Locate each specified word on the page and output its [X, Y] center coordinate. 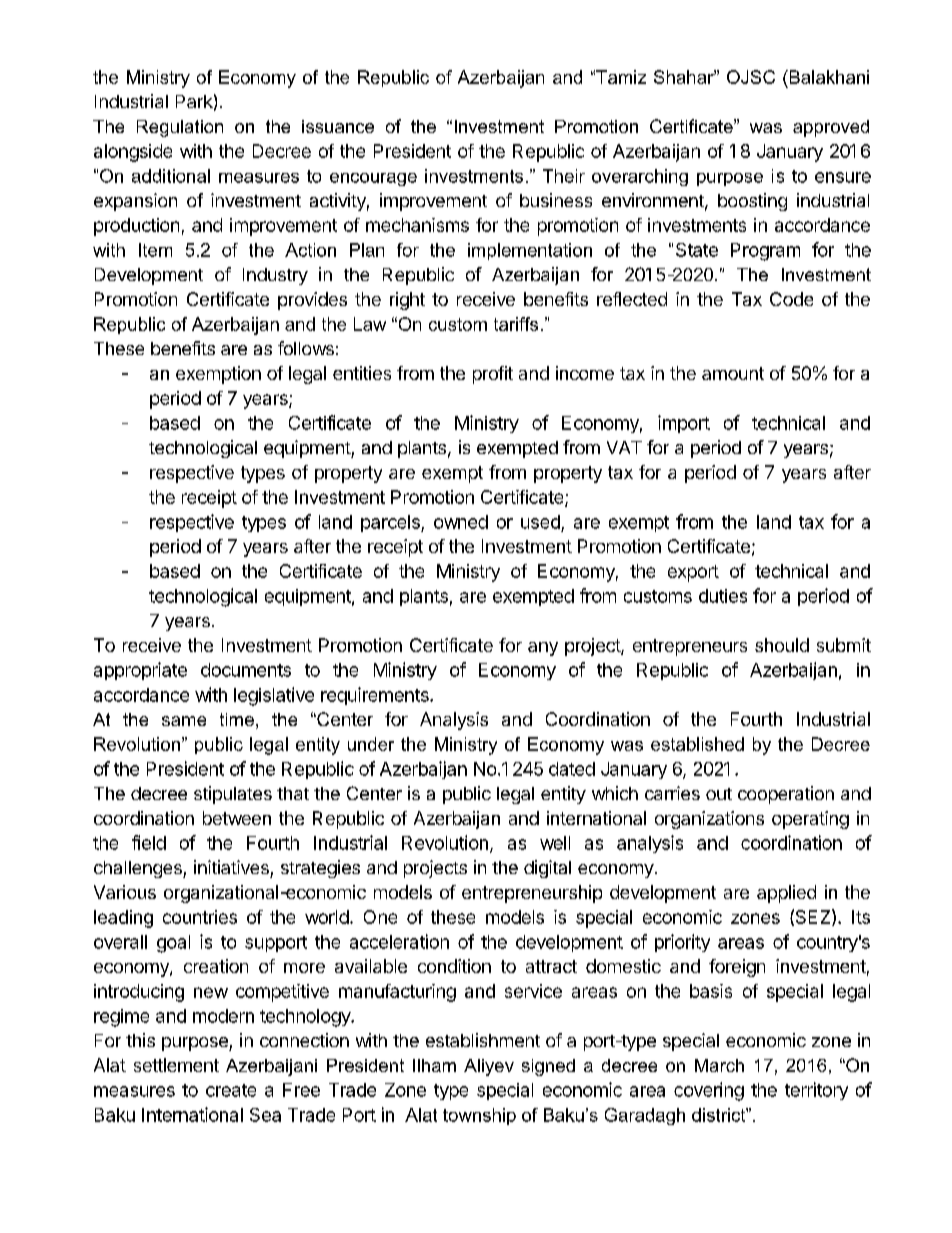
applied [786, 894]
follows [306, 348]
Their [564, 176]
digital [547, 869]
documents [246, 670]
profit [493, 375]
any [543, 649]
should [782, 645]
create [231, 1090]
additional [171, 176]
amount [733, 373]
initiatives [231, 867]
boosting [752, 202]
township [479, 1116]
